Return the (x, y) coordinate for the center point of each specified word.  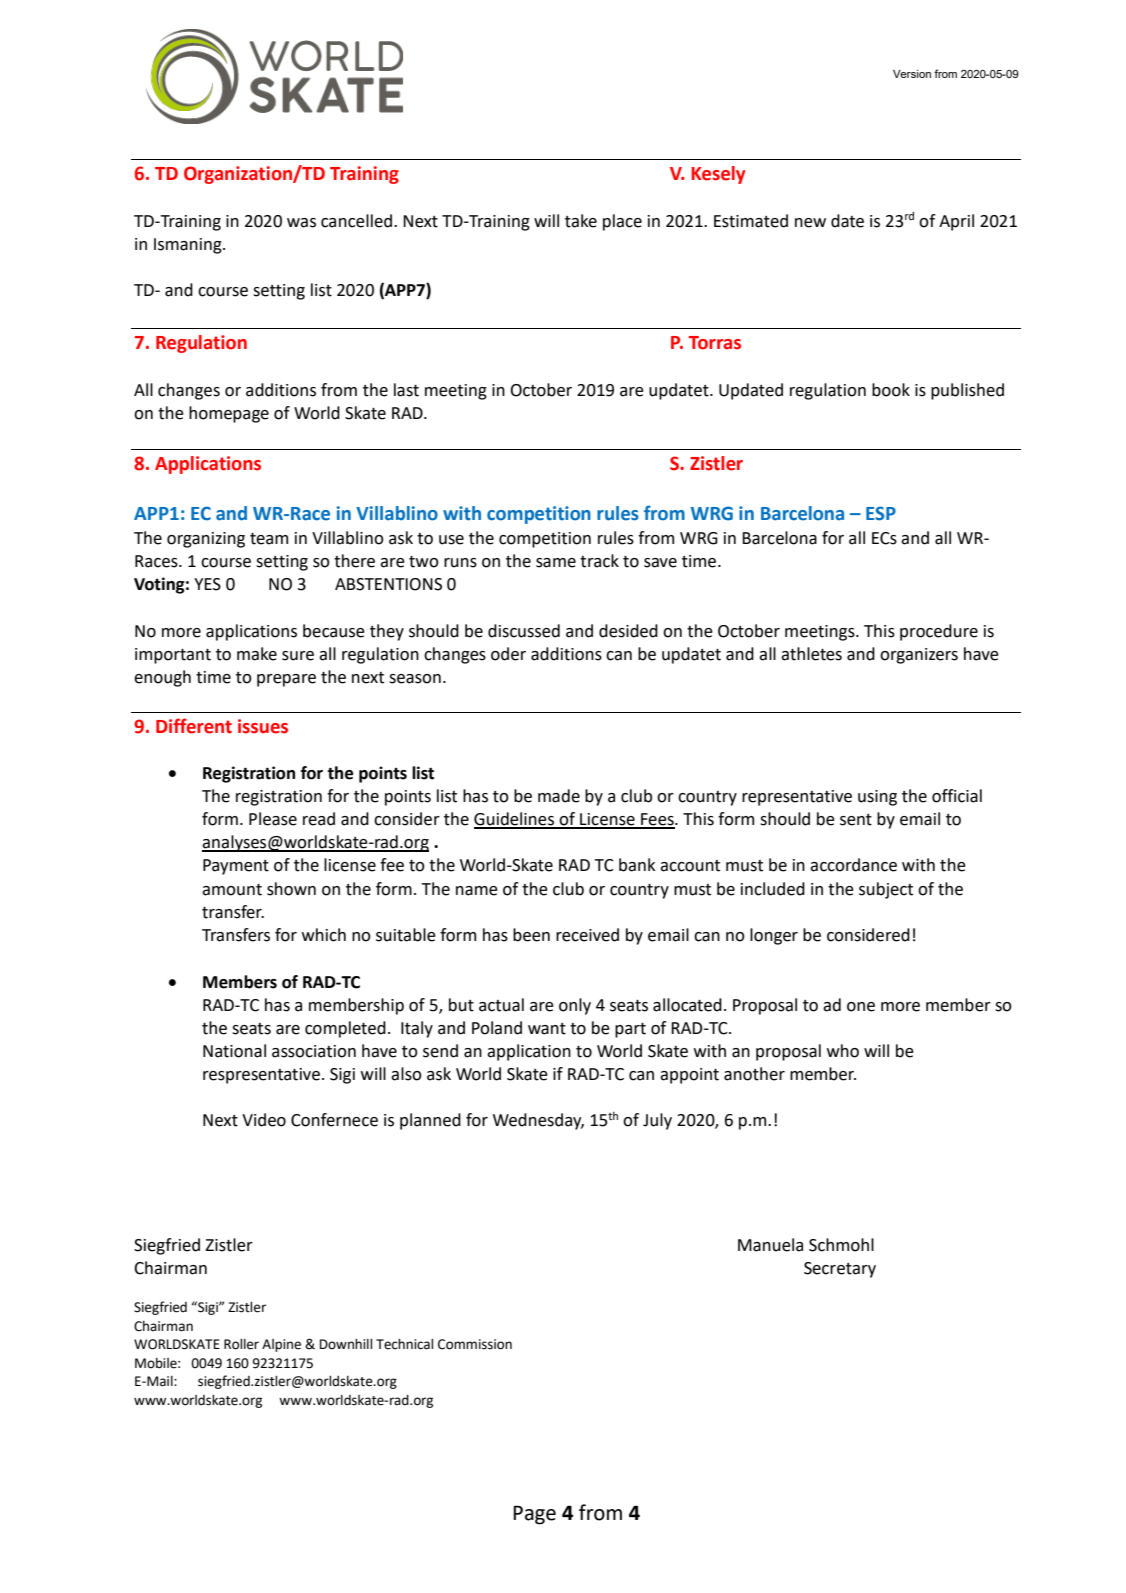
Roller (241, 1344)
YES (207, 584)
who (843, 1051)
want (547, 1029)
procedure (939, 632)
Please (273, 819)
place (622, 222)
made (559, 796)
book (891, 390)
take (581, 221)
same (556, 563)
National (234, 1051)
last (406, 390)
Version (912, 74)
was (301, 223)
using (877, 798)
